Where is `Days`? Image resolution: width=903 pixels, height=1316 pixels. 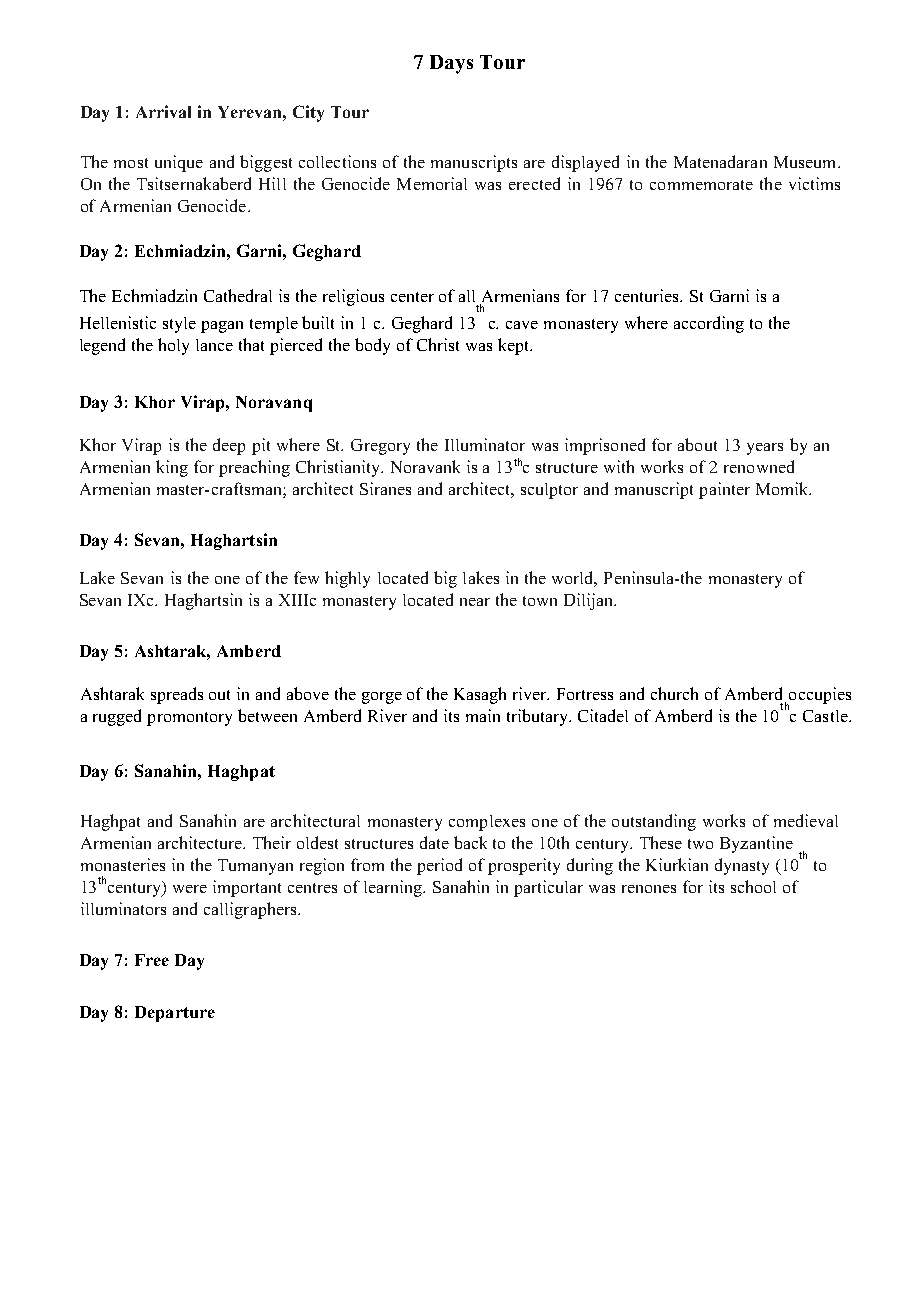 Days is located at coordinates (451, 64).
